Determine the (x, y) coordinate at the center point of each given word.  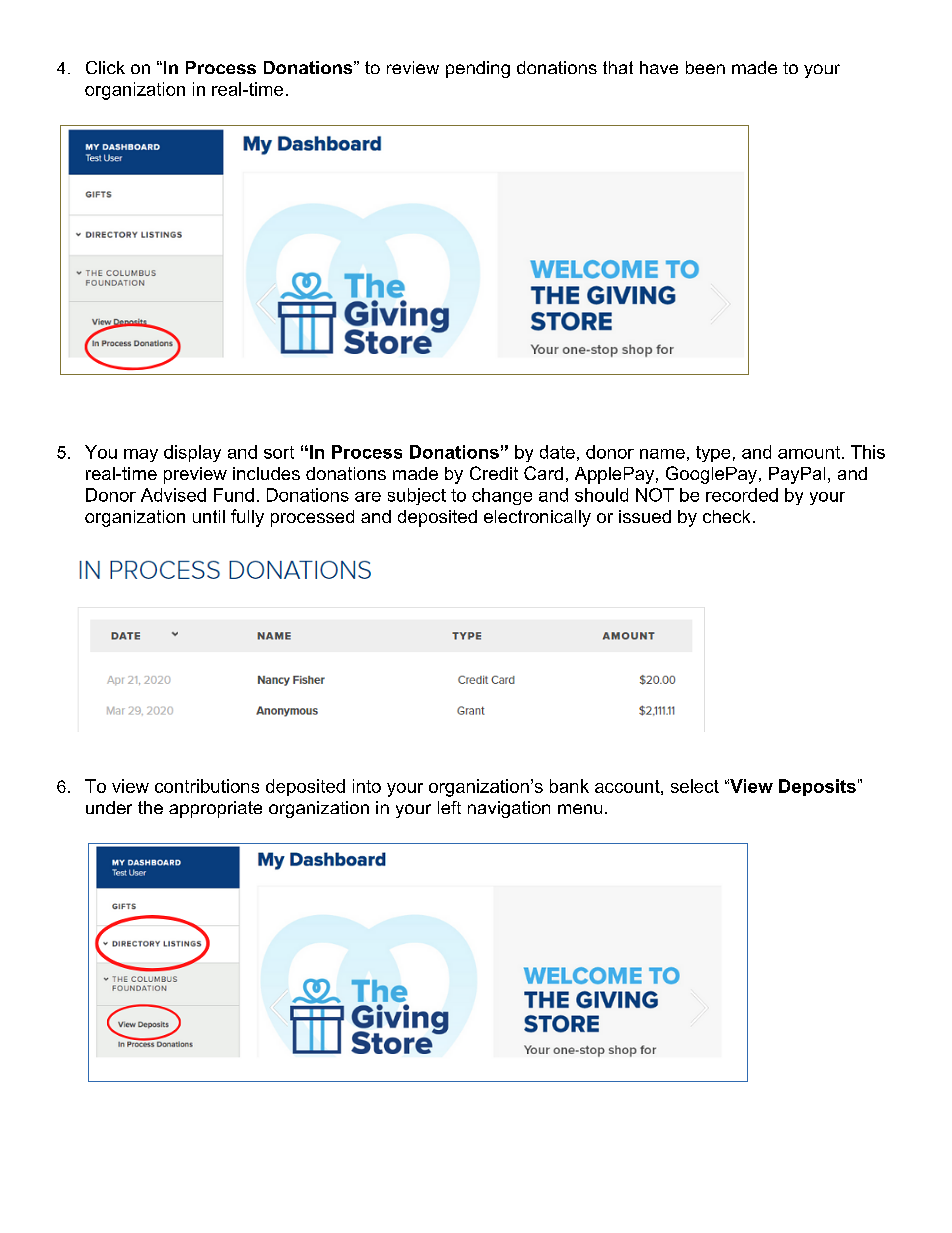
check (726, 516)
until (209, 516)
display (192, 453)
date (557, 452)
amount (809, 452)
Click (105, 67)
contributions (207, 786)
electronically (537, 518)
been (705, 67)
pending (478, 69)
